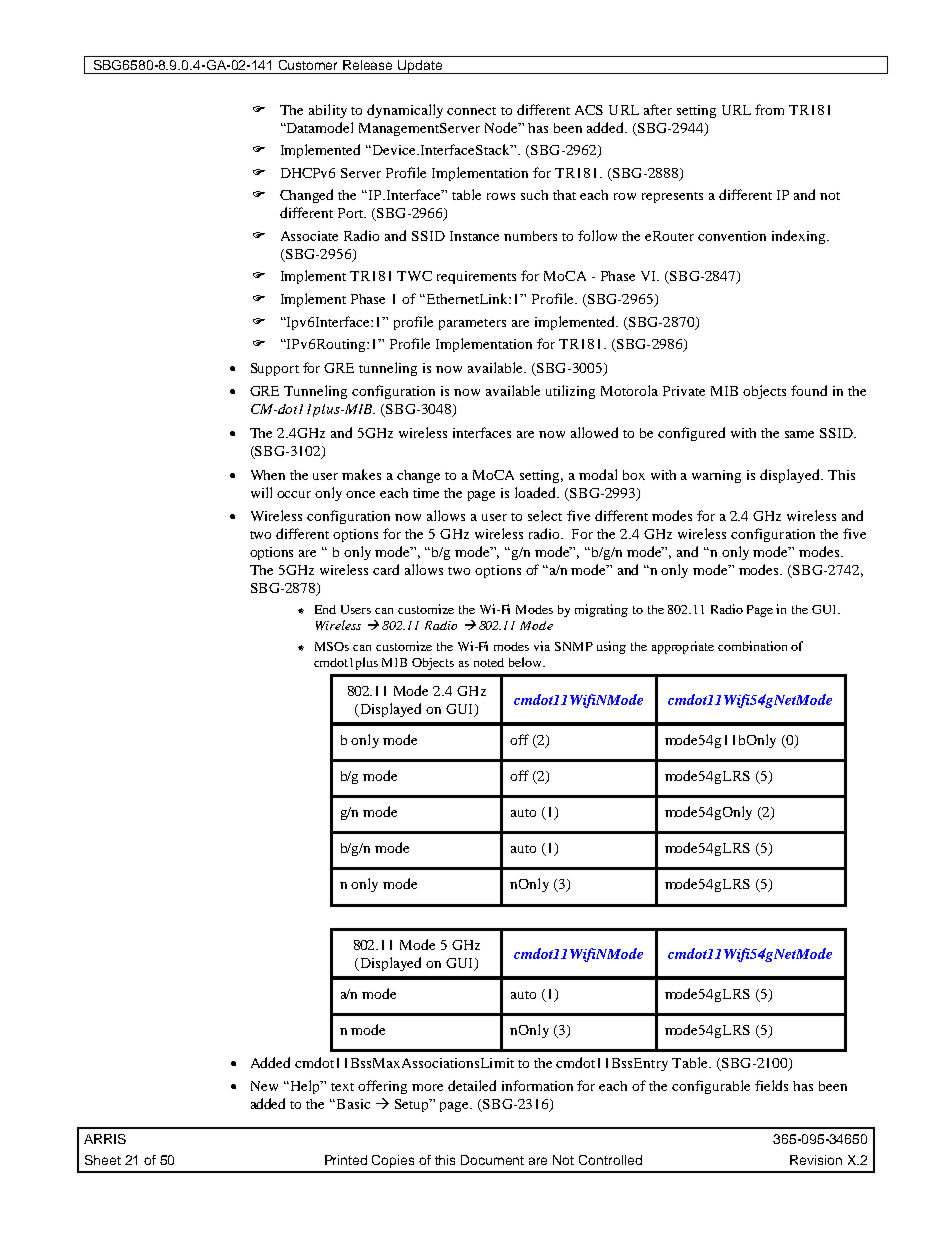 The width and height of the document is (952, 1233). Describe the element at coordinates (264, 1086) in the document. I see `New` at that location.
